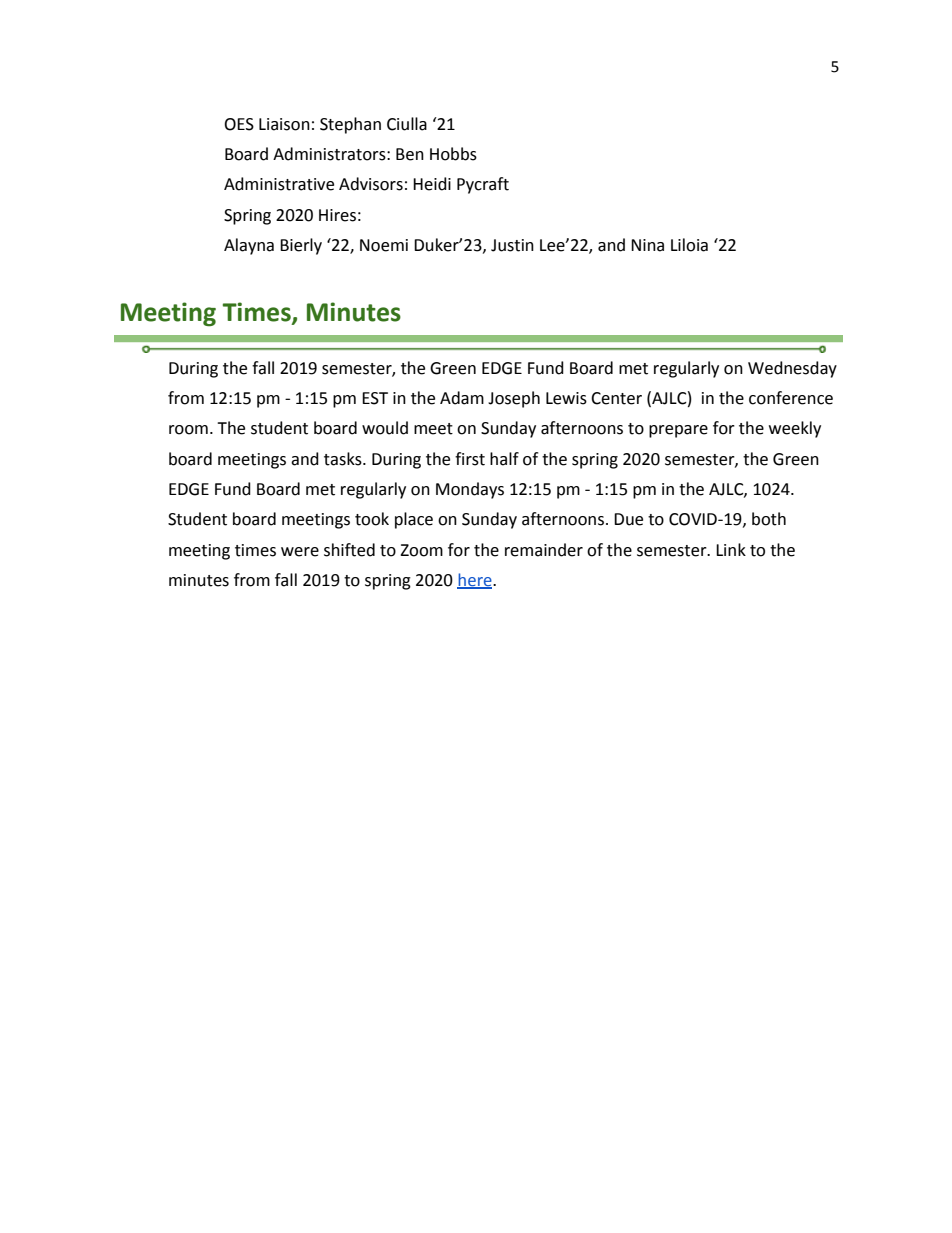  I want to click on room, so click(188, 430).
